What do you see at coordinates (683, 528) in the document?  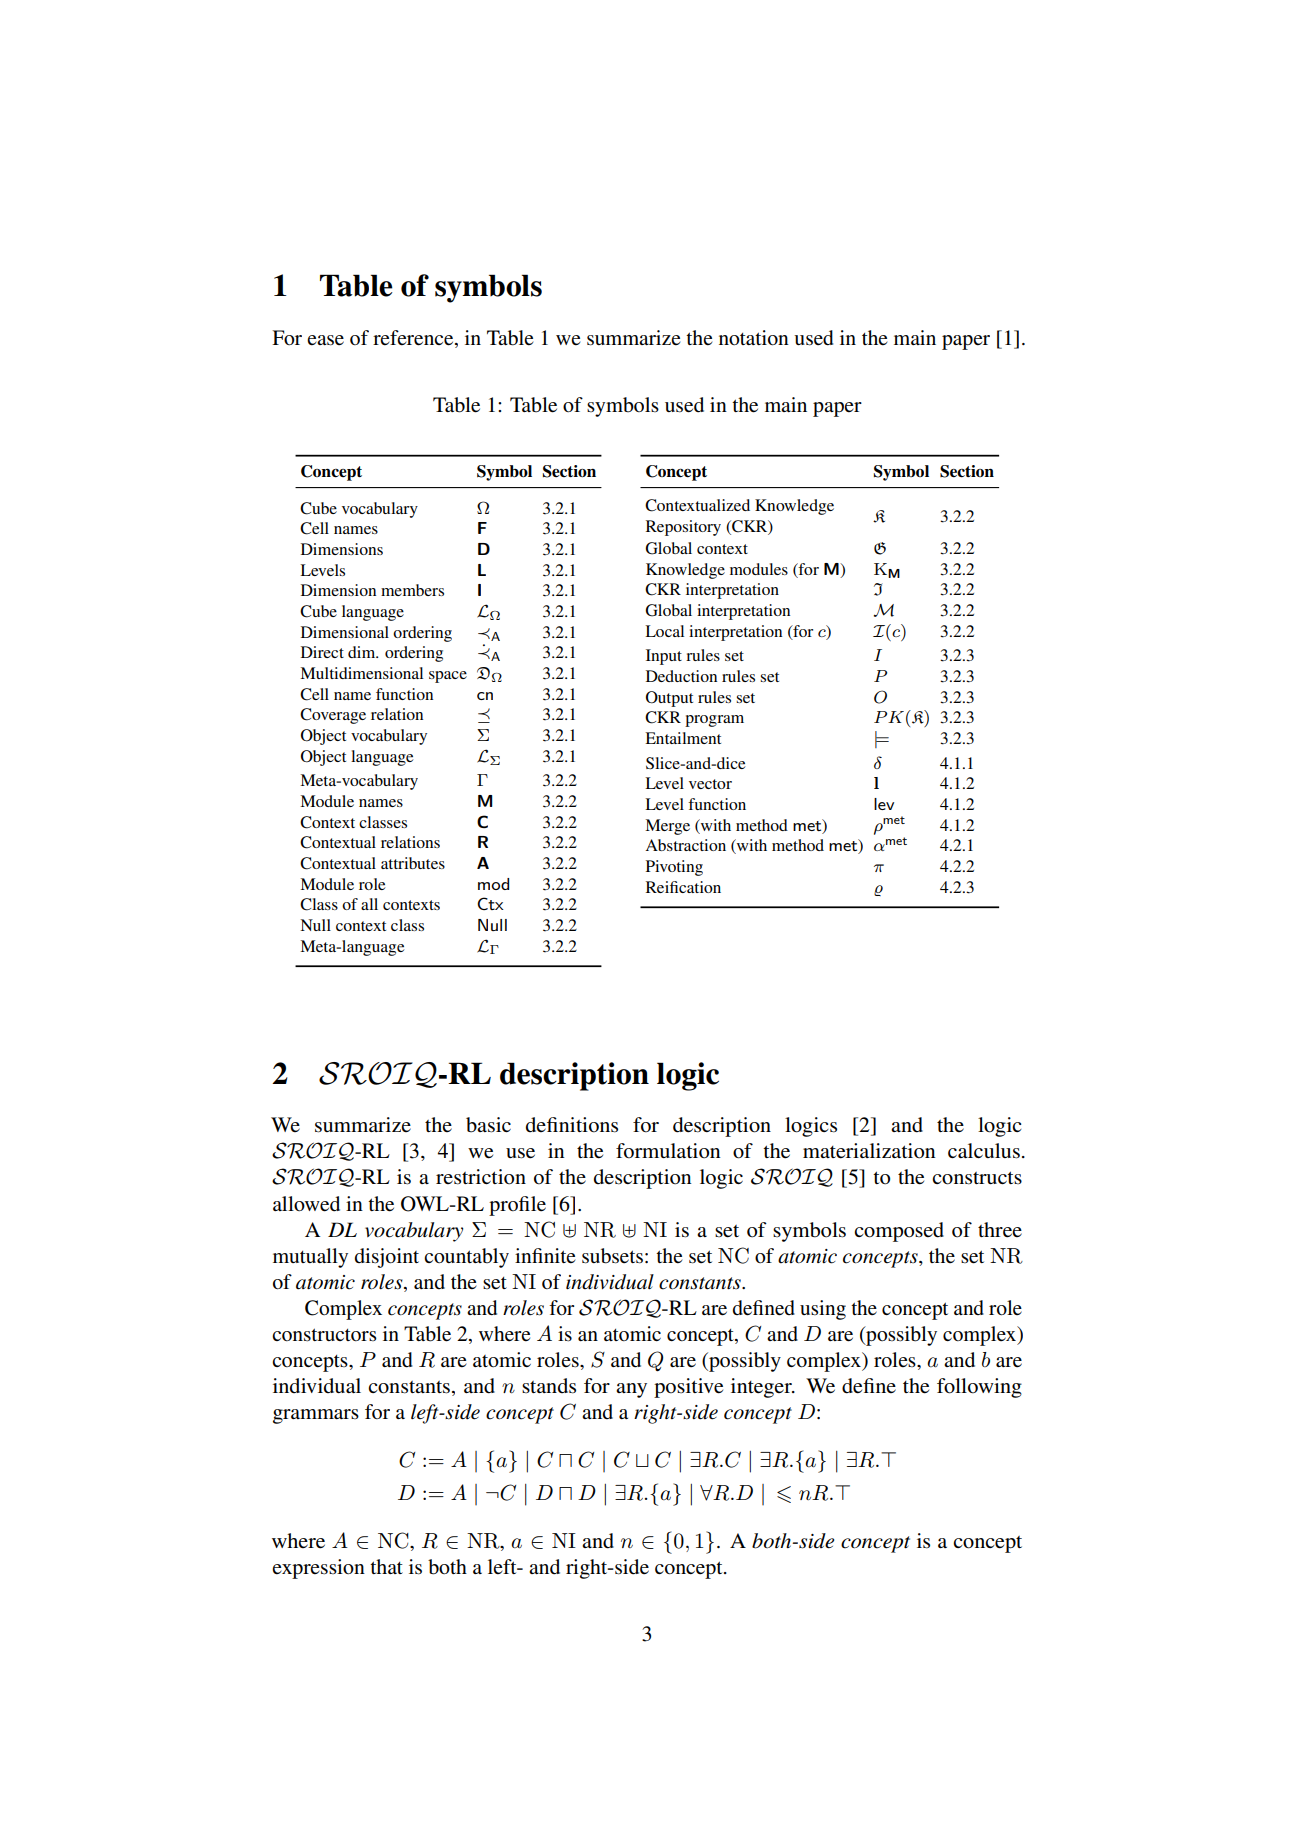 I see `Repository` at bounding box center [683, 528].
